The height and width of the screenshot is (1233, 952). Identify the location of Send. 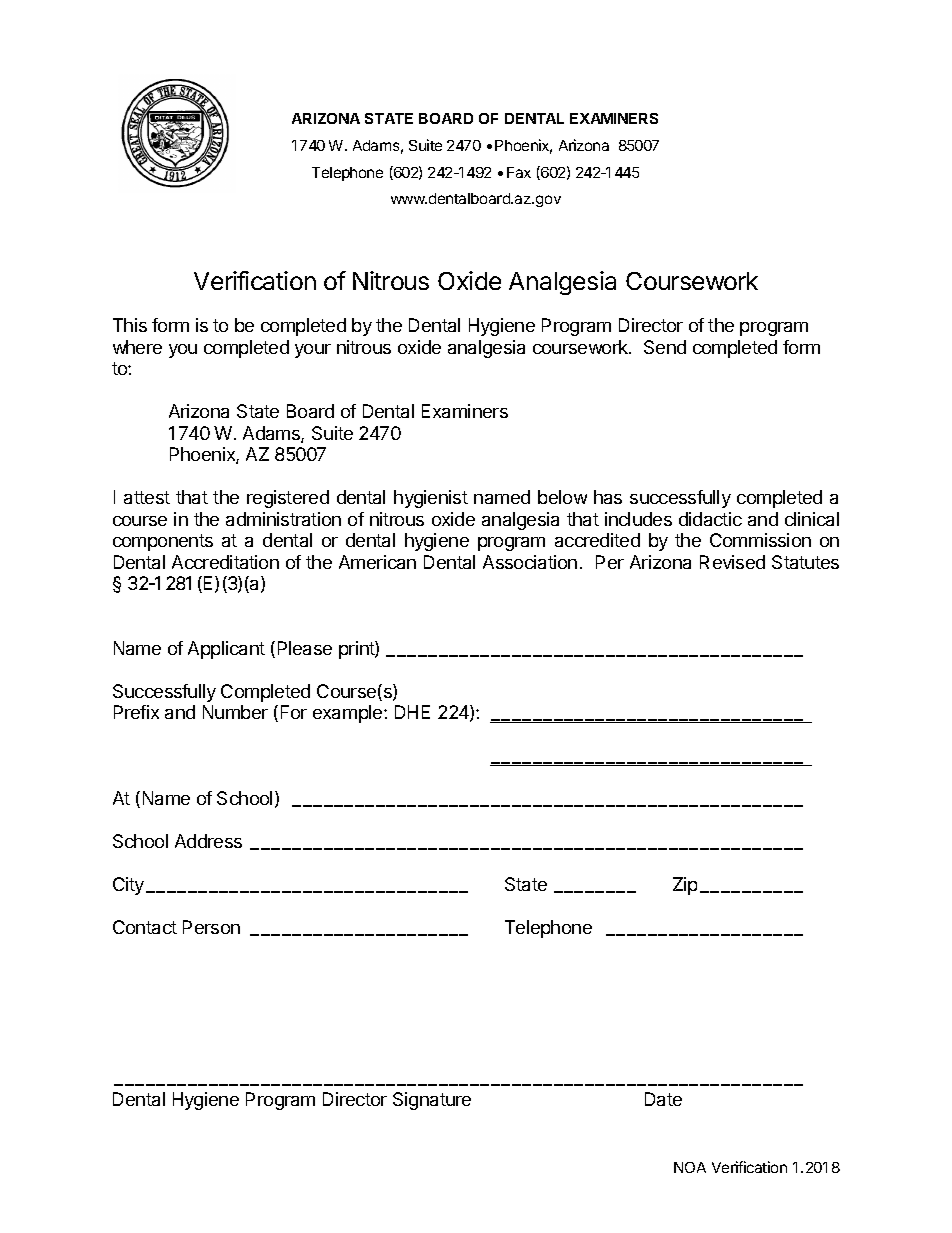
(665, 347).
